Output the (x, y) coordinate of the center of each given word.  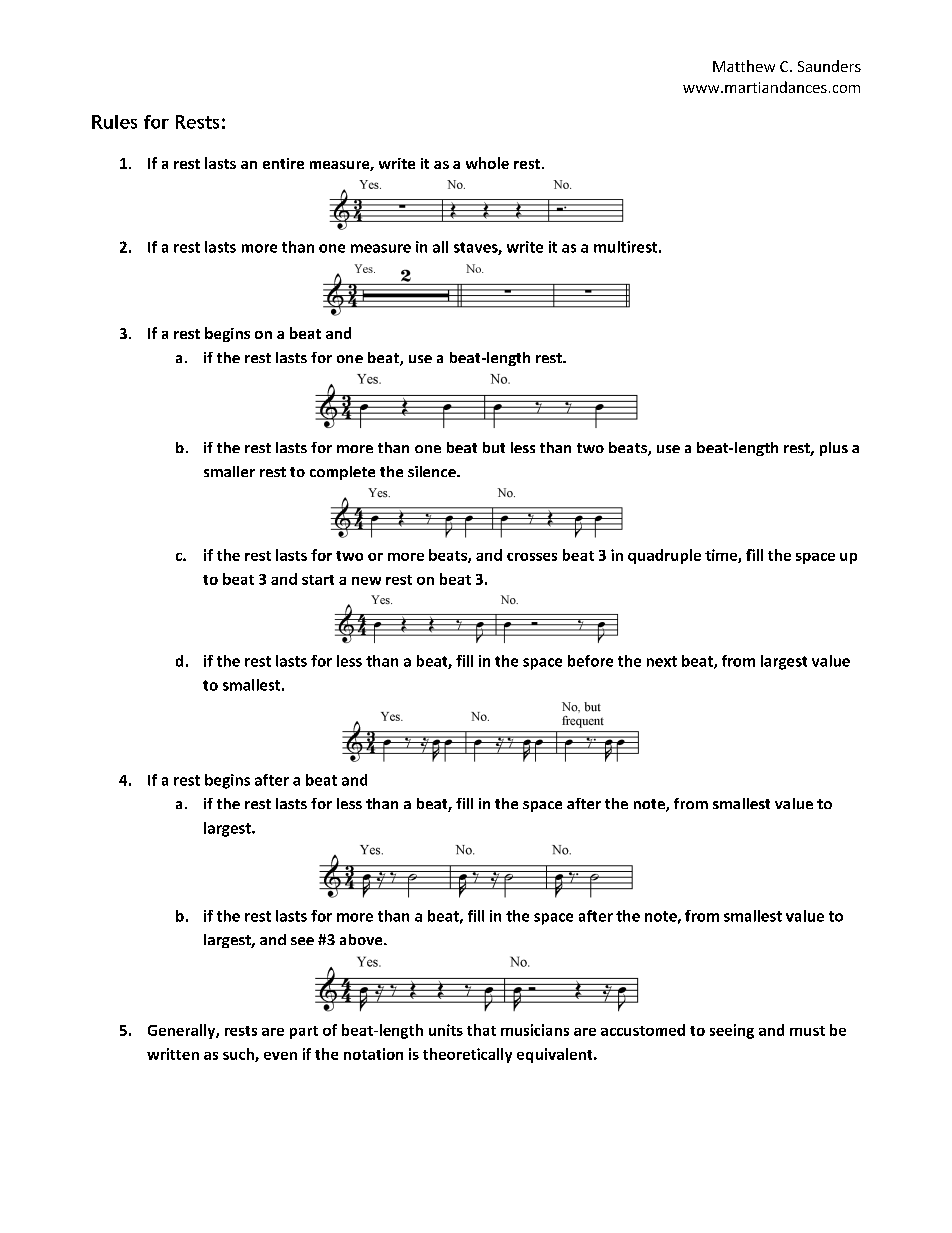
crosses (532, 557)
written (173, 1054)
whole (487, 163)
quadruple (664, 556)
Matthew (744, 66)
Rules (114, 122)
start (318, 580)
